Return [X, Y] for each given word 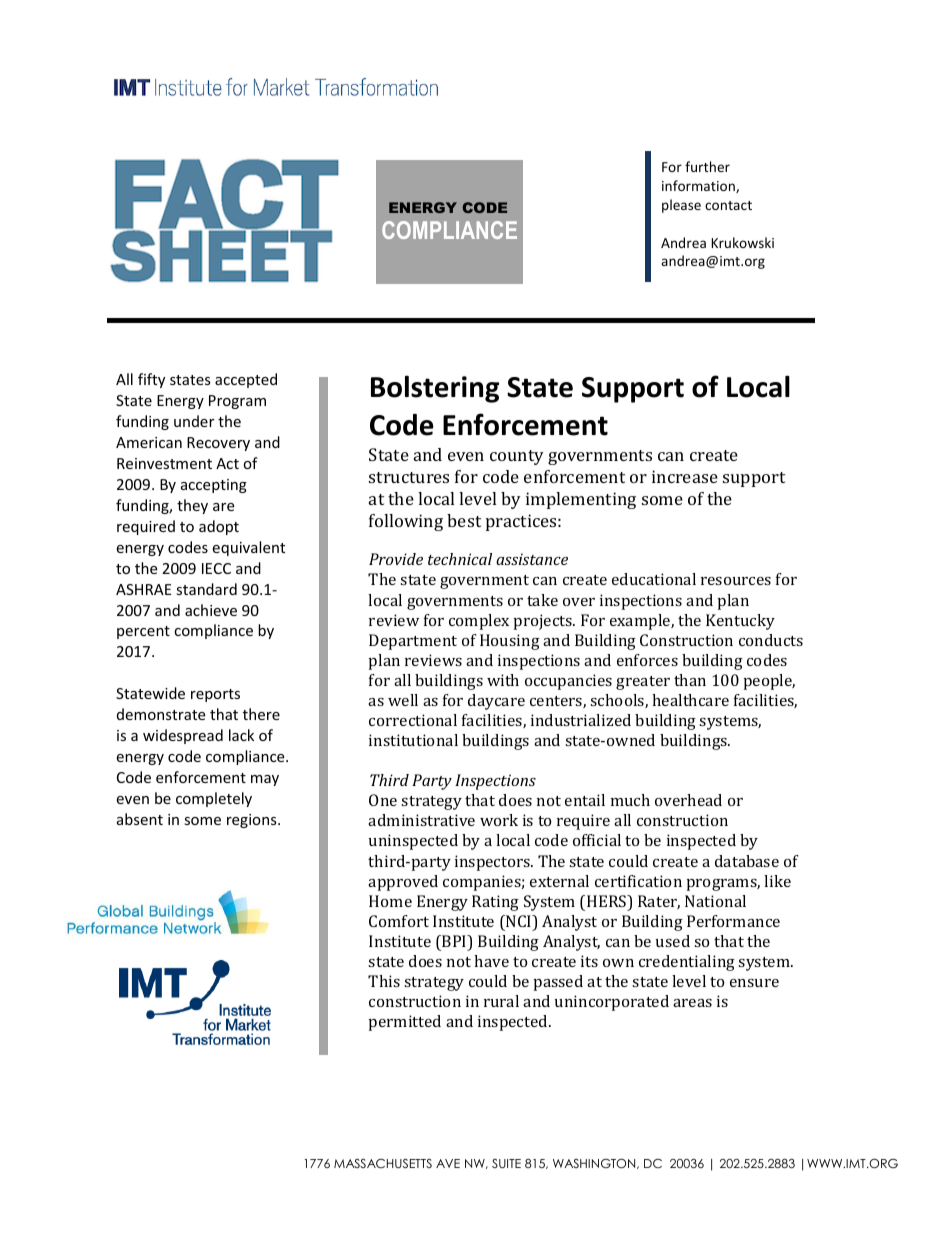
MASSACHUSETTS [383, 1163]
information [699, 186]
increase [685, 476]
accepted [246, 380]
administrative [421, 820]
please [681, 206]
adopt [219, 527]
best [464, 520]
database [747, 861]
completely [214, 799]
